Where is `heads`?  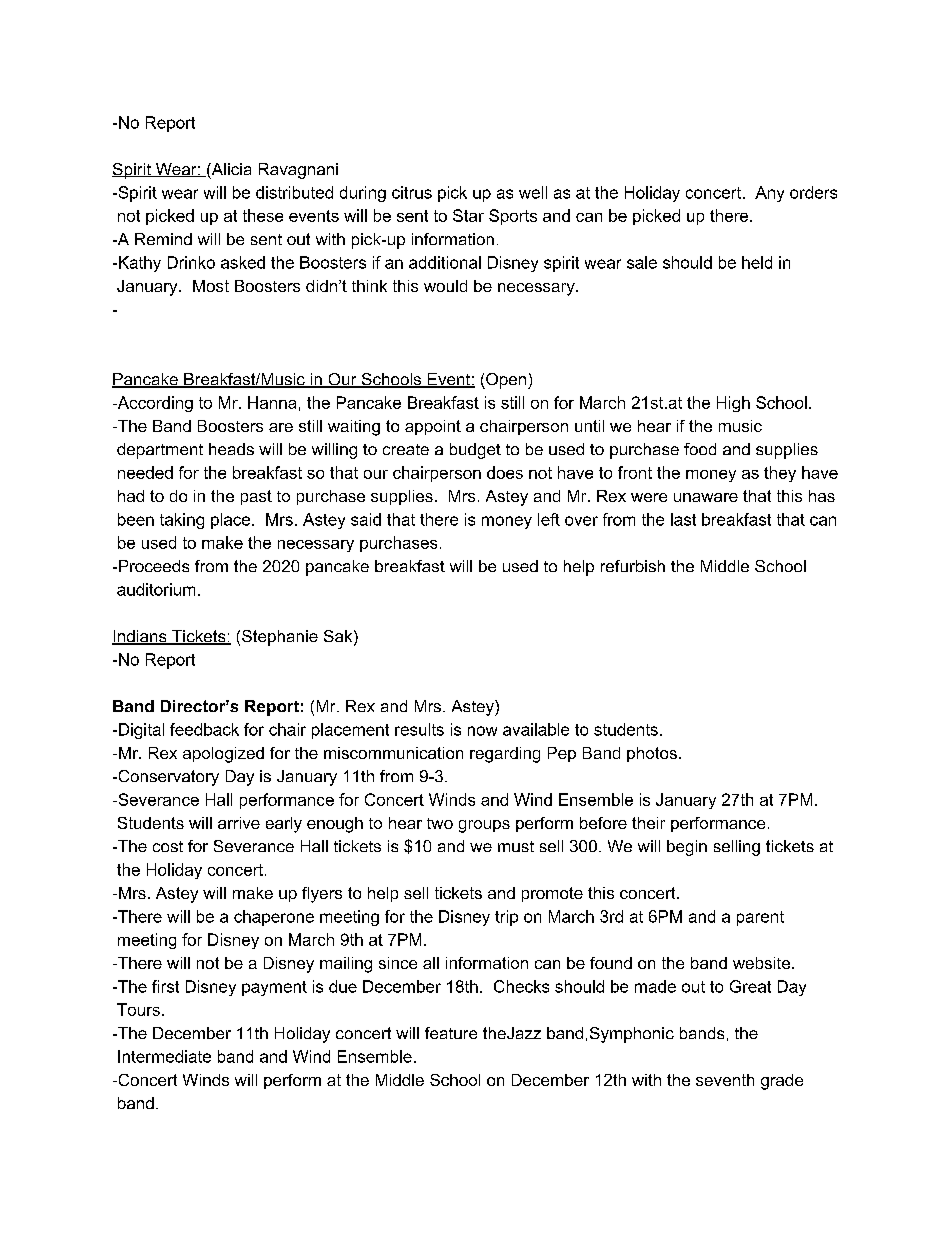
heads is located at coordinates (231, 449).
